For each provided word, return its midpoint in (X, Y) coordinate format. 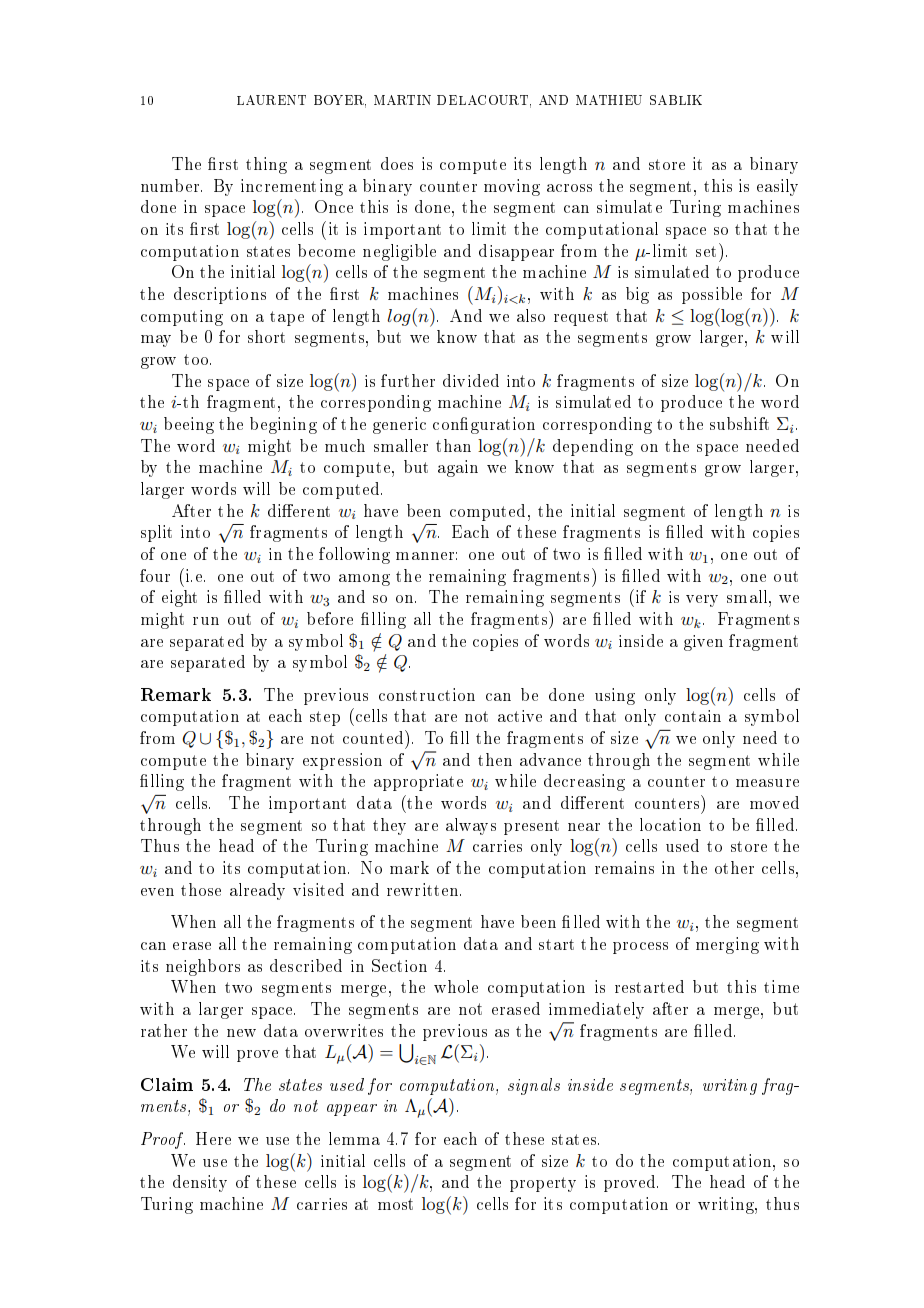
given (703, 643)
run (206, 621)
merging (727, 945)
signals (534, 1086)
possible (712, 295)
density (200, 1183)
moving (512, 187)
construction (427, 694)
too (197, 359)
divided (471, 380)
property (543, 1184)
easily (777, 187)
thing (266, 165)
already (257, 891)
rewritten (424, 889)
